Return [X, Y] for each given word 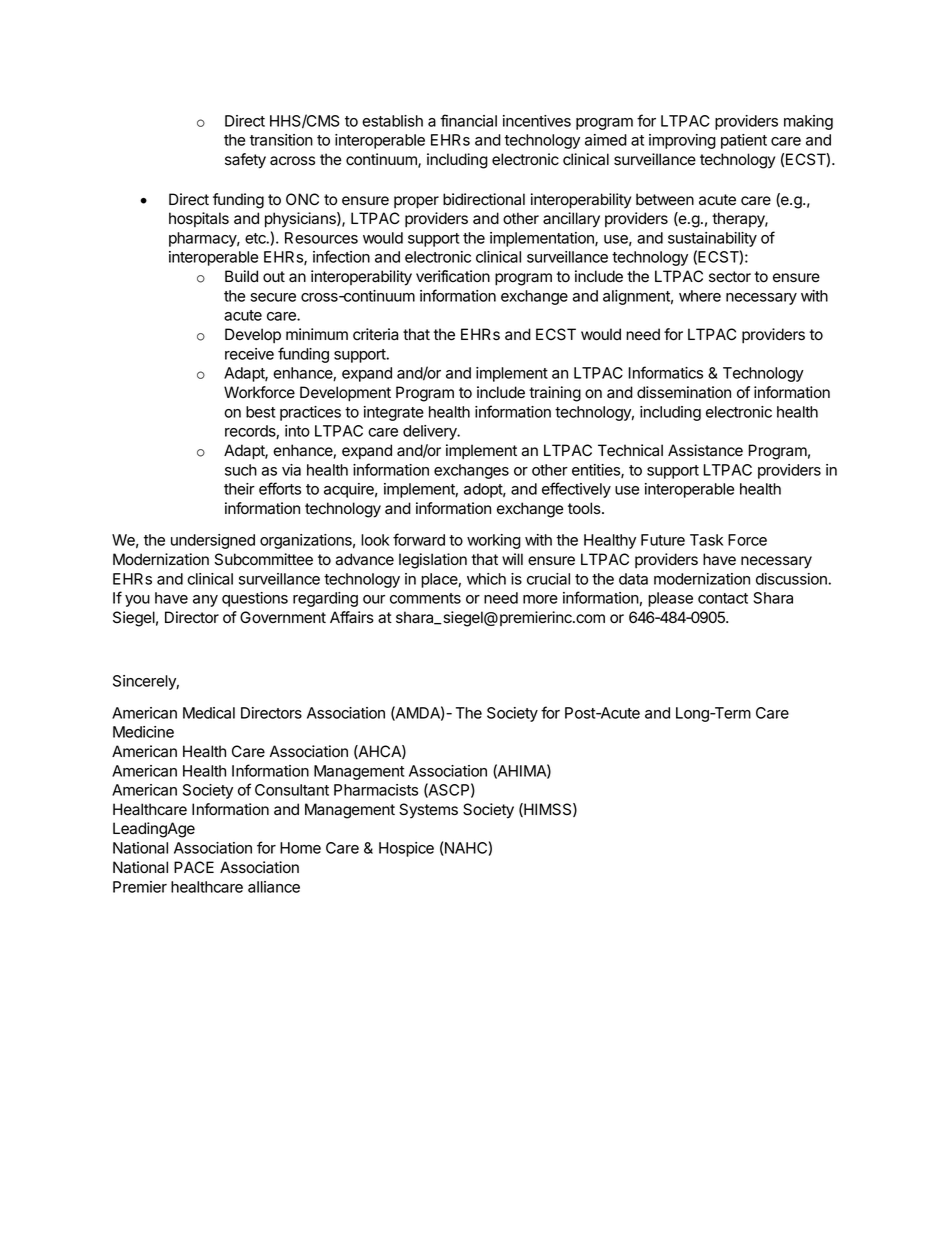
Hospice [406, 849]
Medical [209, 713]
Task [706, 540]
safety [245, 161]
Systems [428, 811]
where [700, 296]
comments [425, 598]
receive [249, 354]
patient [744, 141]
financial [468, 120]
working [494, 541]
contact [723, 598]
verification [453, 276]
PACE [194, 867]
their [239, 489]
